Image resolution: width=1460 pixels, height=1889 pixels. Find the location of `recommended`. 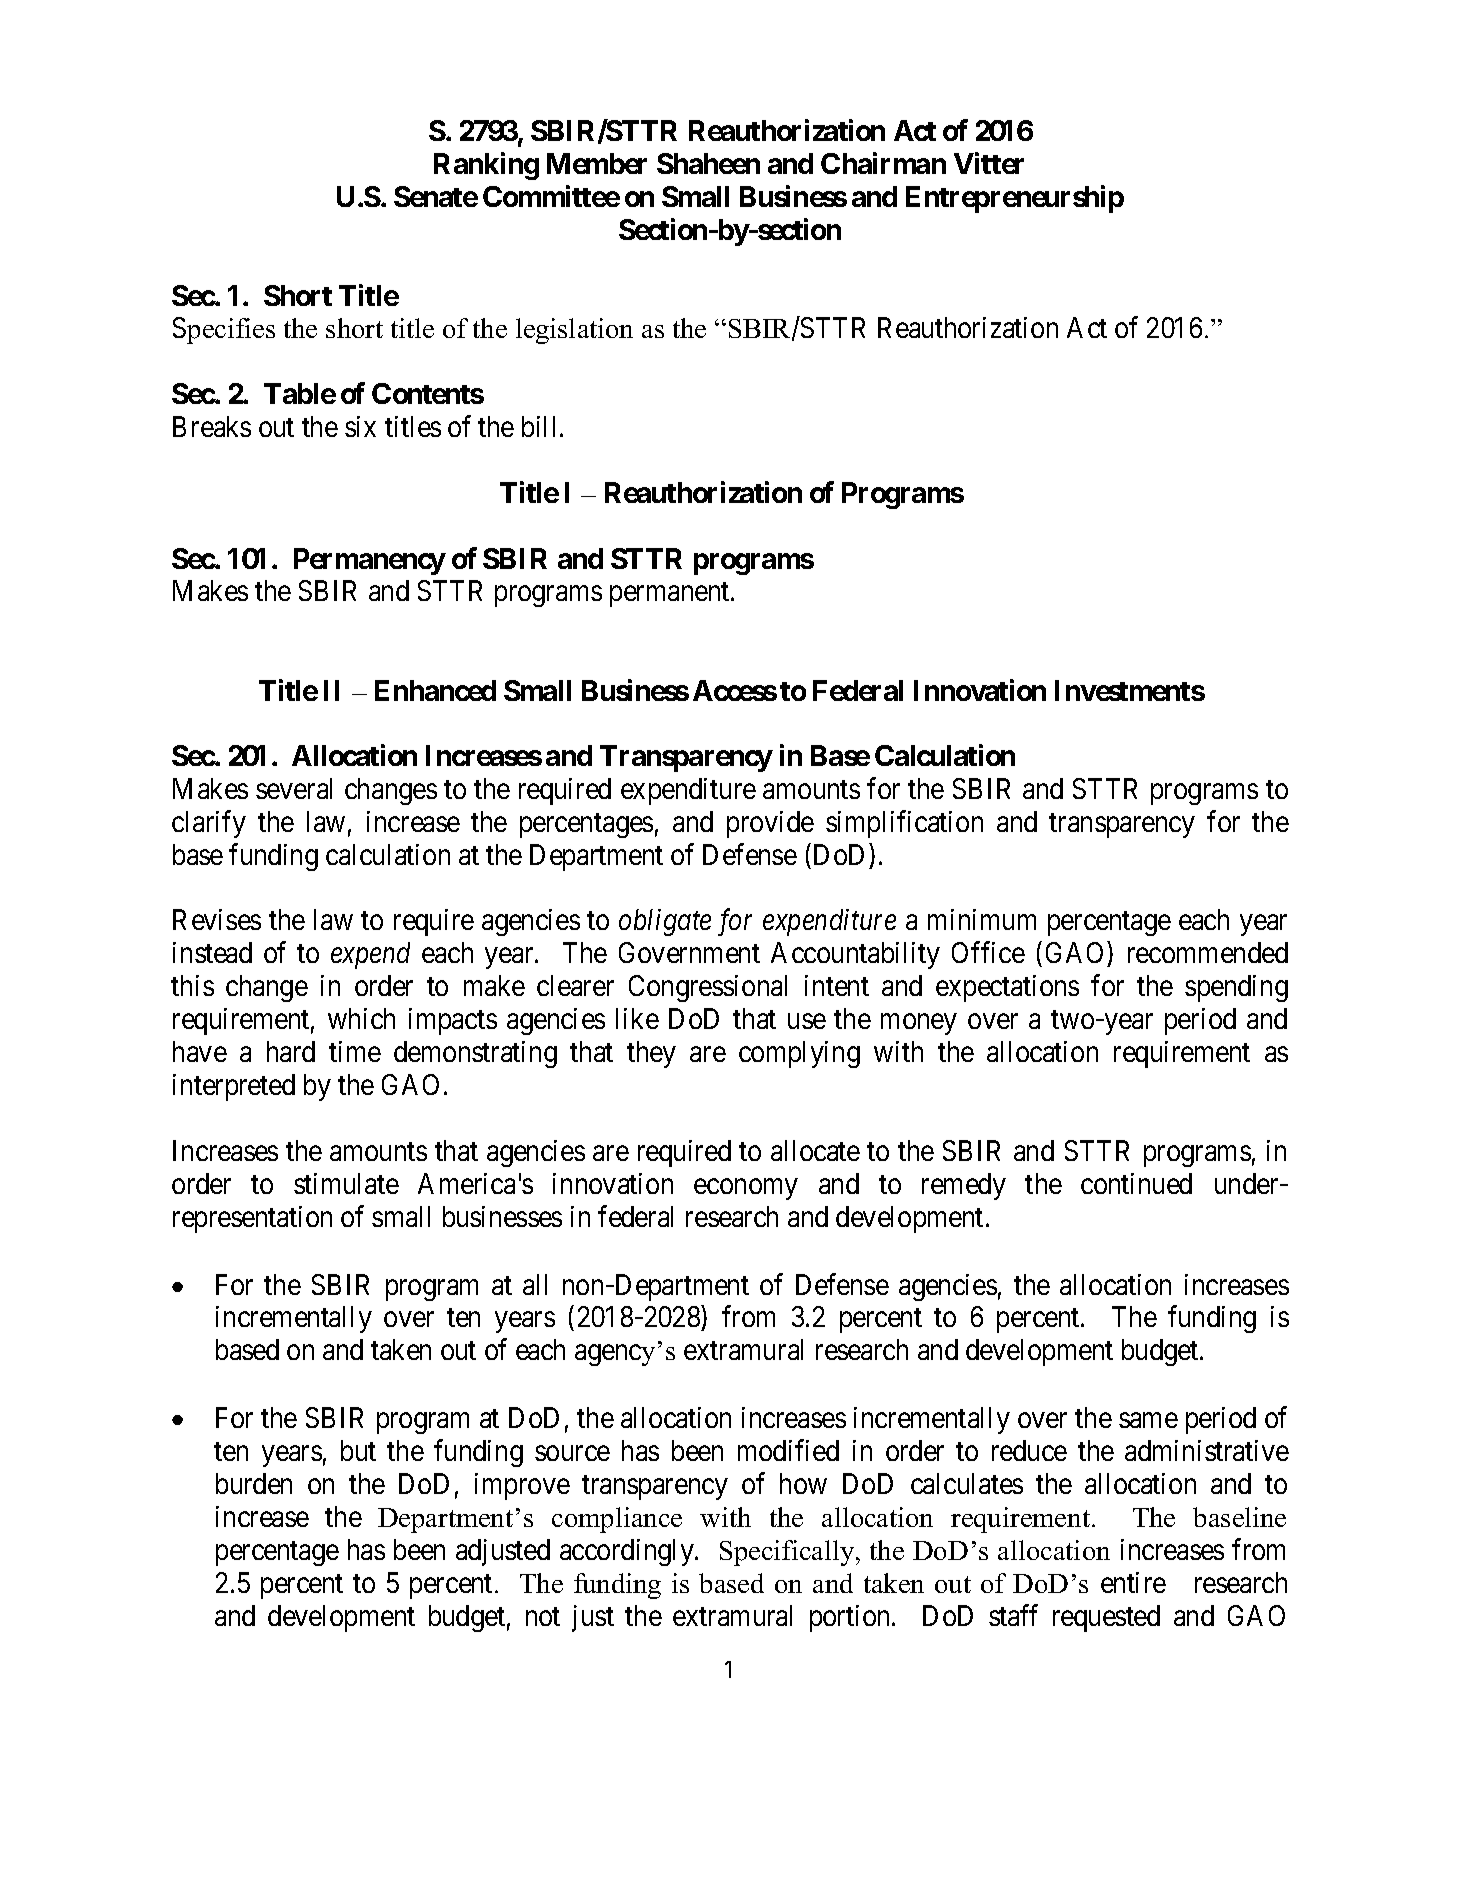

recommended is located at coordinates (1208, 952).
